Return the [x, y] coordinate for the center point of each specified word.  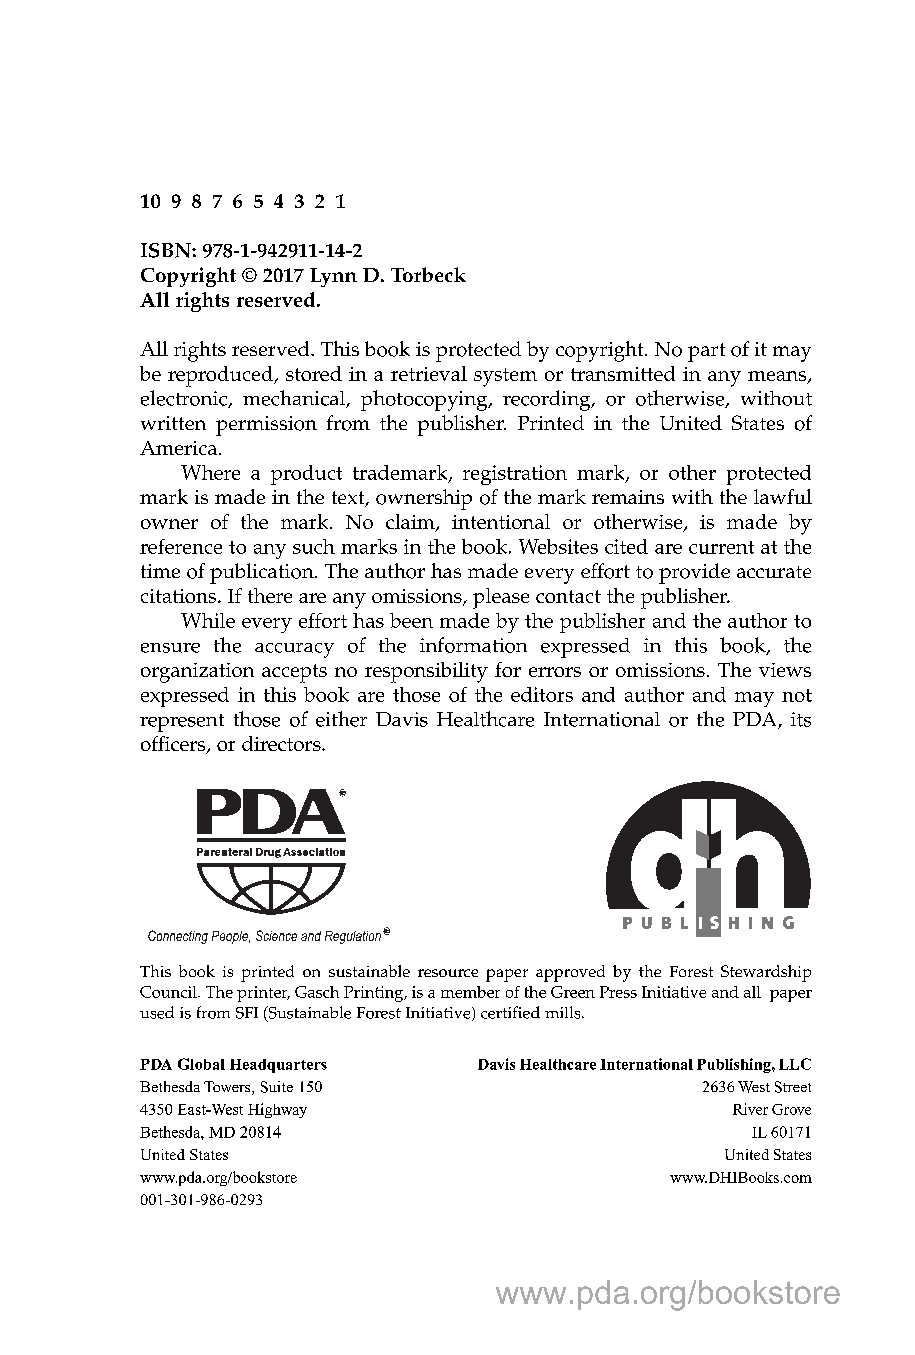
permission [266, 426]
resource [448, 973]
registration [515, 475]
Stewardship [766, 973]
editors [542, 694]
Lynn [333, 277]
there [270, 595]
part [706, 352]
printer [263, 994]
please [501, 598]
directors [282, 743]
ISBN [167, 250]
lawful [783, 496]
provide [694, 573]
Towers [228, 1088]
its [801, 719]
